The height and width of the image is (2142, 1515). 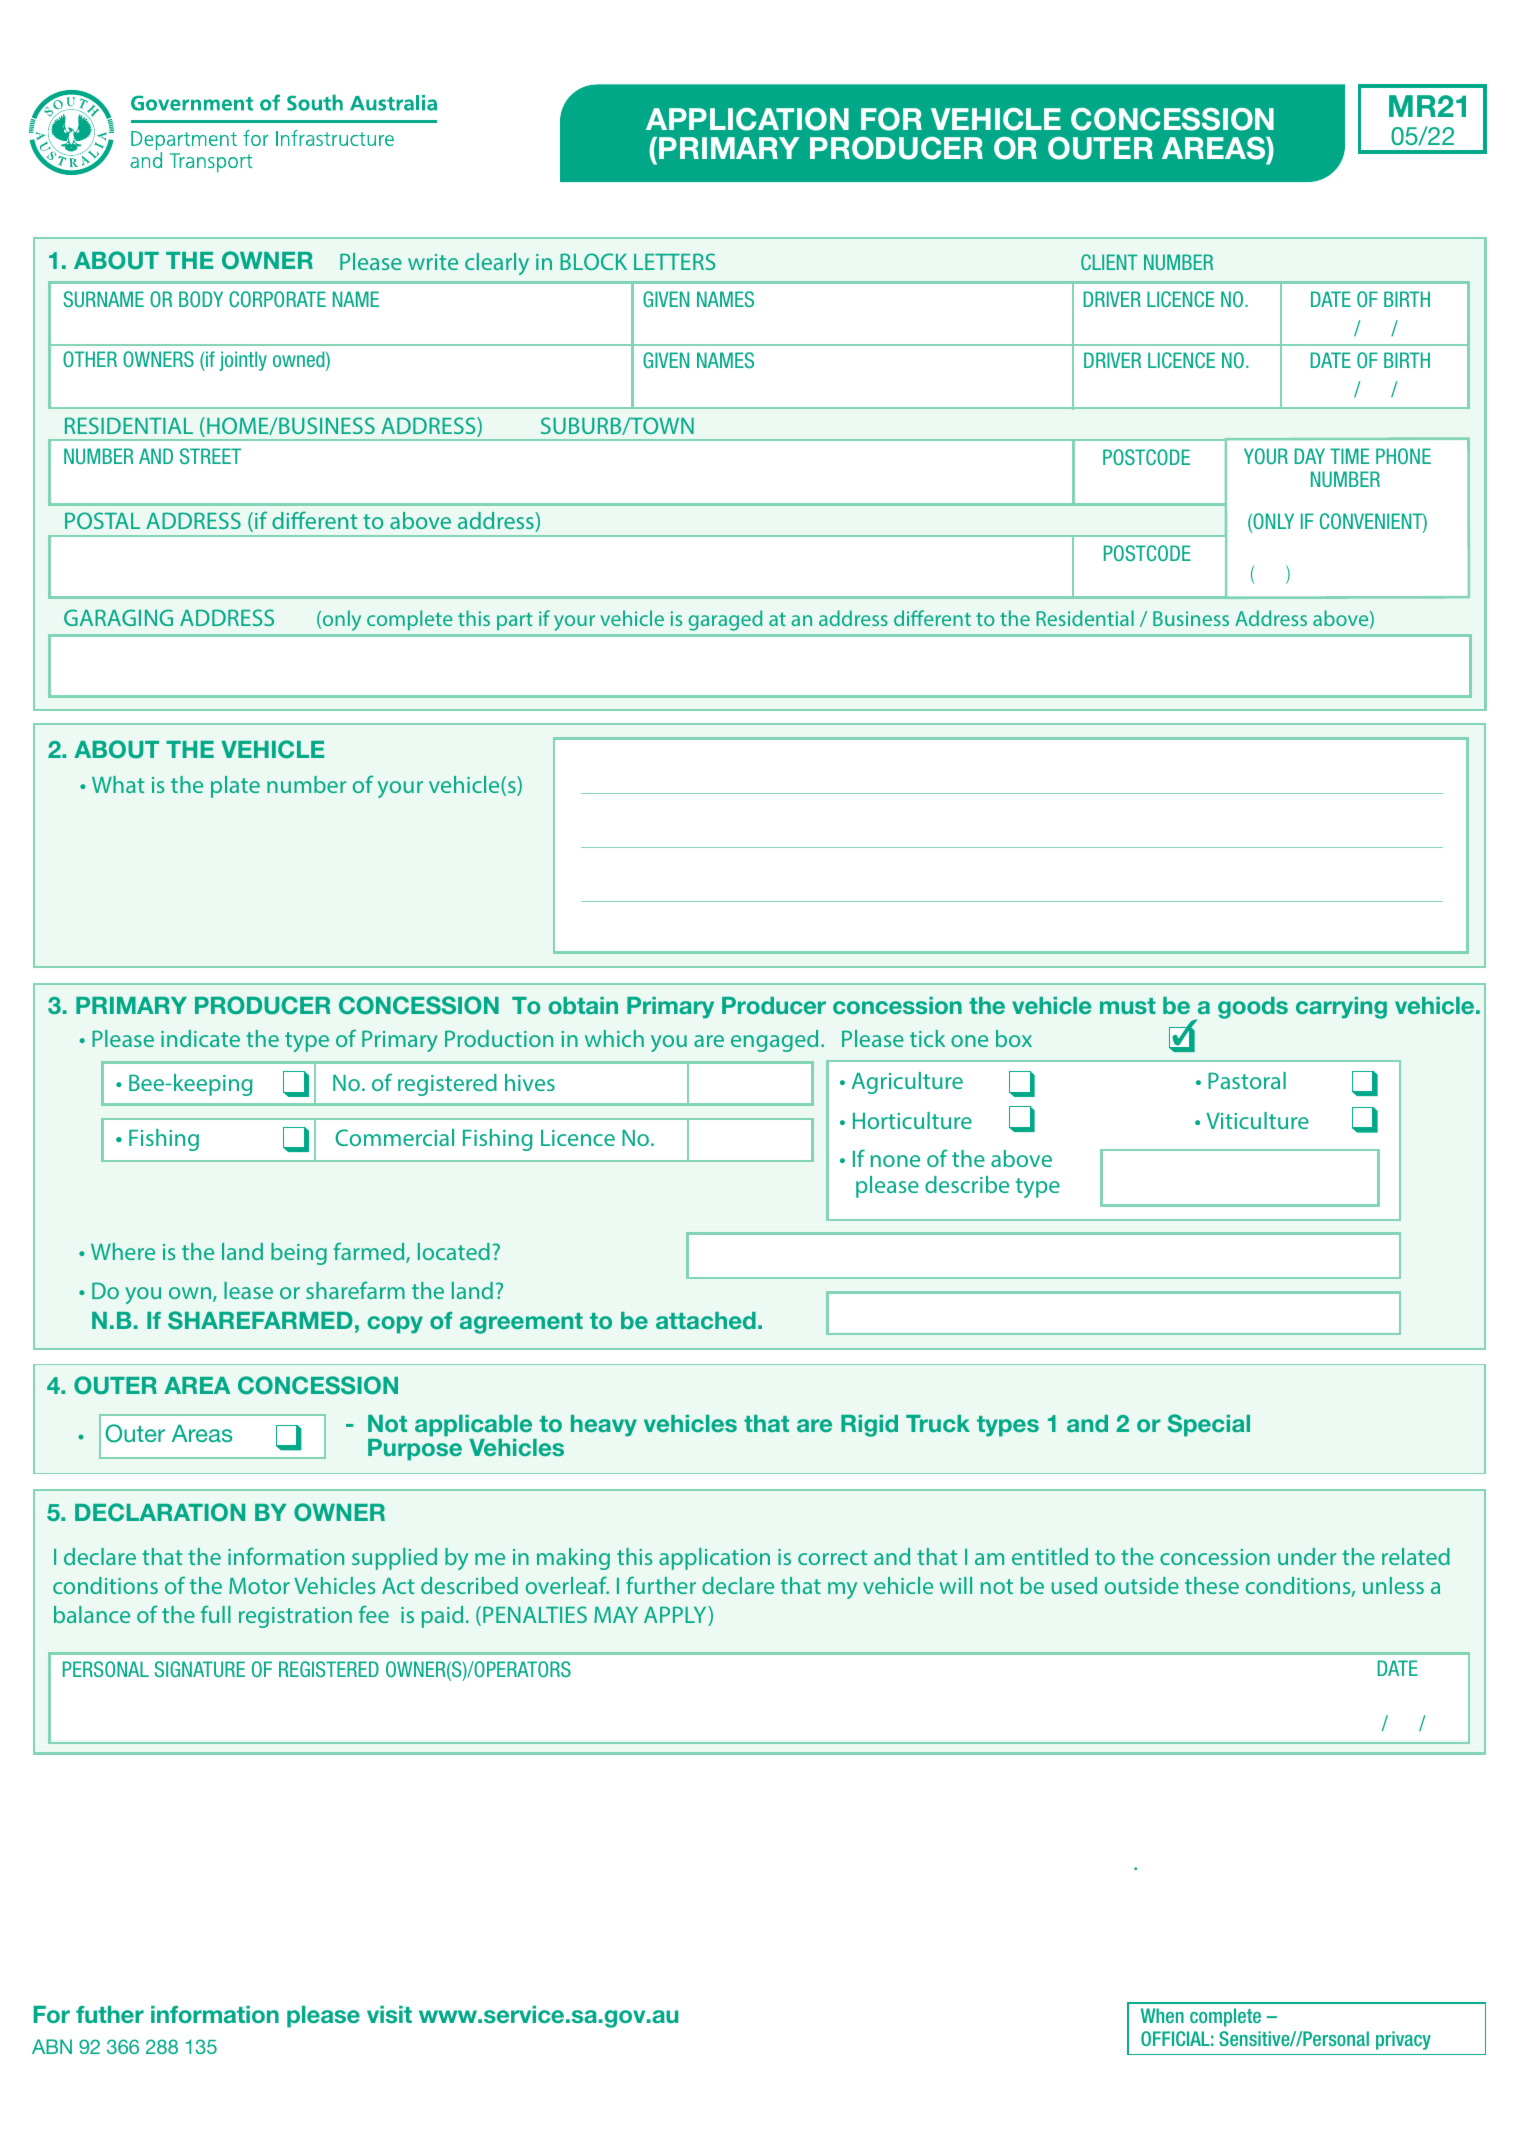 I want to click on obtain, so click(x=583, y=1005).
